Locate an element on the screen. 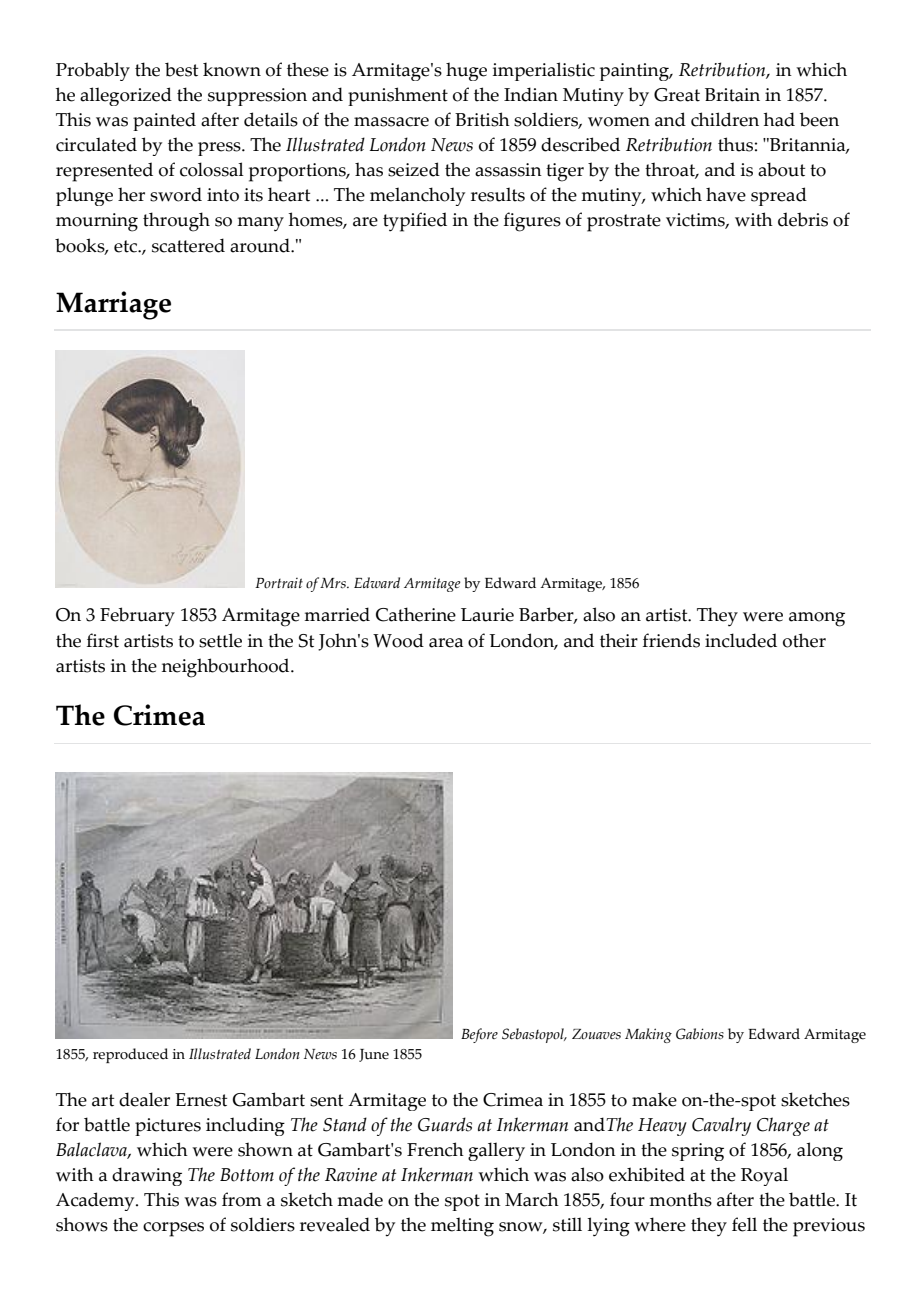 This screenshot has height=1308, width=924. Mrs is located at coordinates (334, 583).
